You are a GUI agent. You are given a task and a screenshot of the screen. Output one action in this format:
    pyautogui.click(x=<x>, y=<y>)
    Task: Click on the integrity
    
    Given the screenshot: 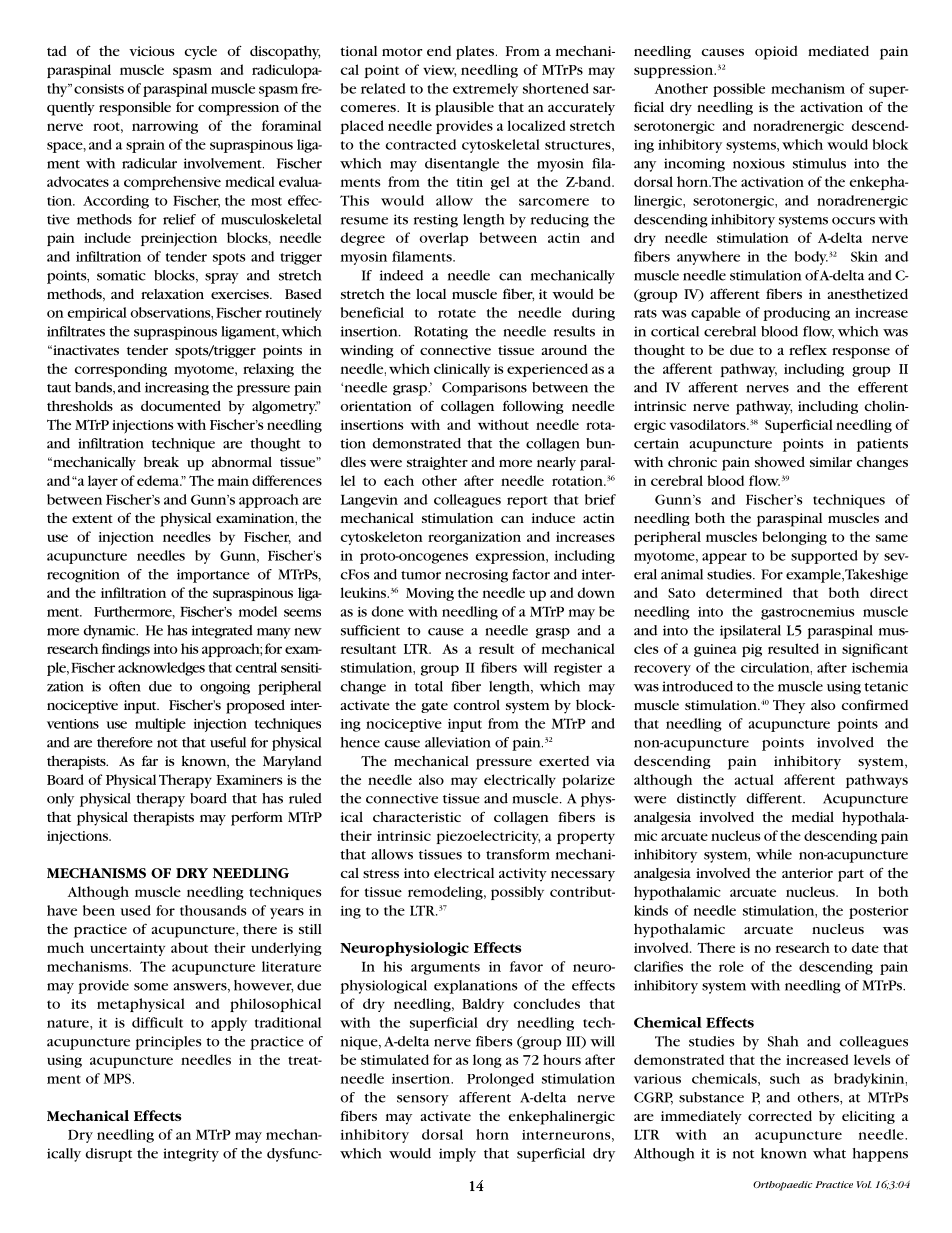 What is the action you would take?
    pyautogui.click(x=191, y=1155)
